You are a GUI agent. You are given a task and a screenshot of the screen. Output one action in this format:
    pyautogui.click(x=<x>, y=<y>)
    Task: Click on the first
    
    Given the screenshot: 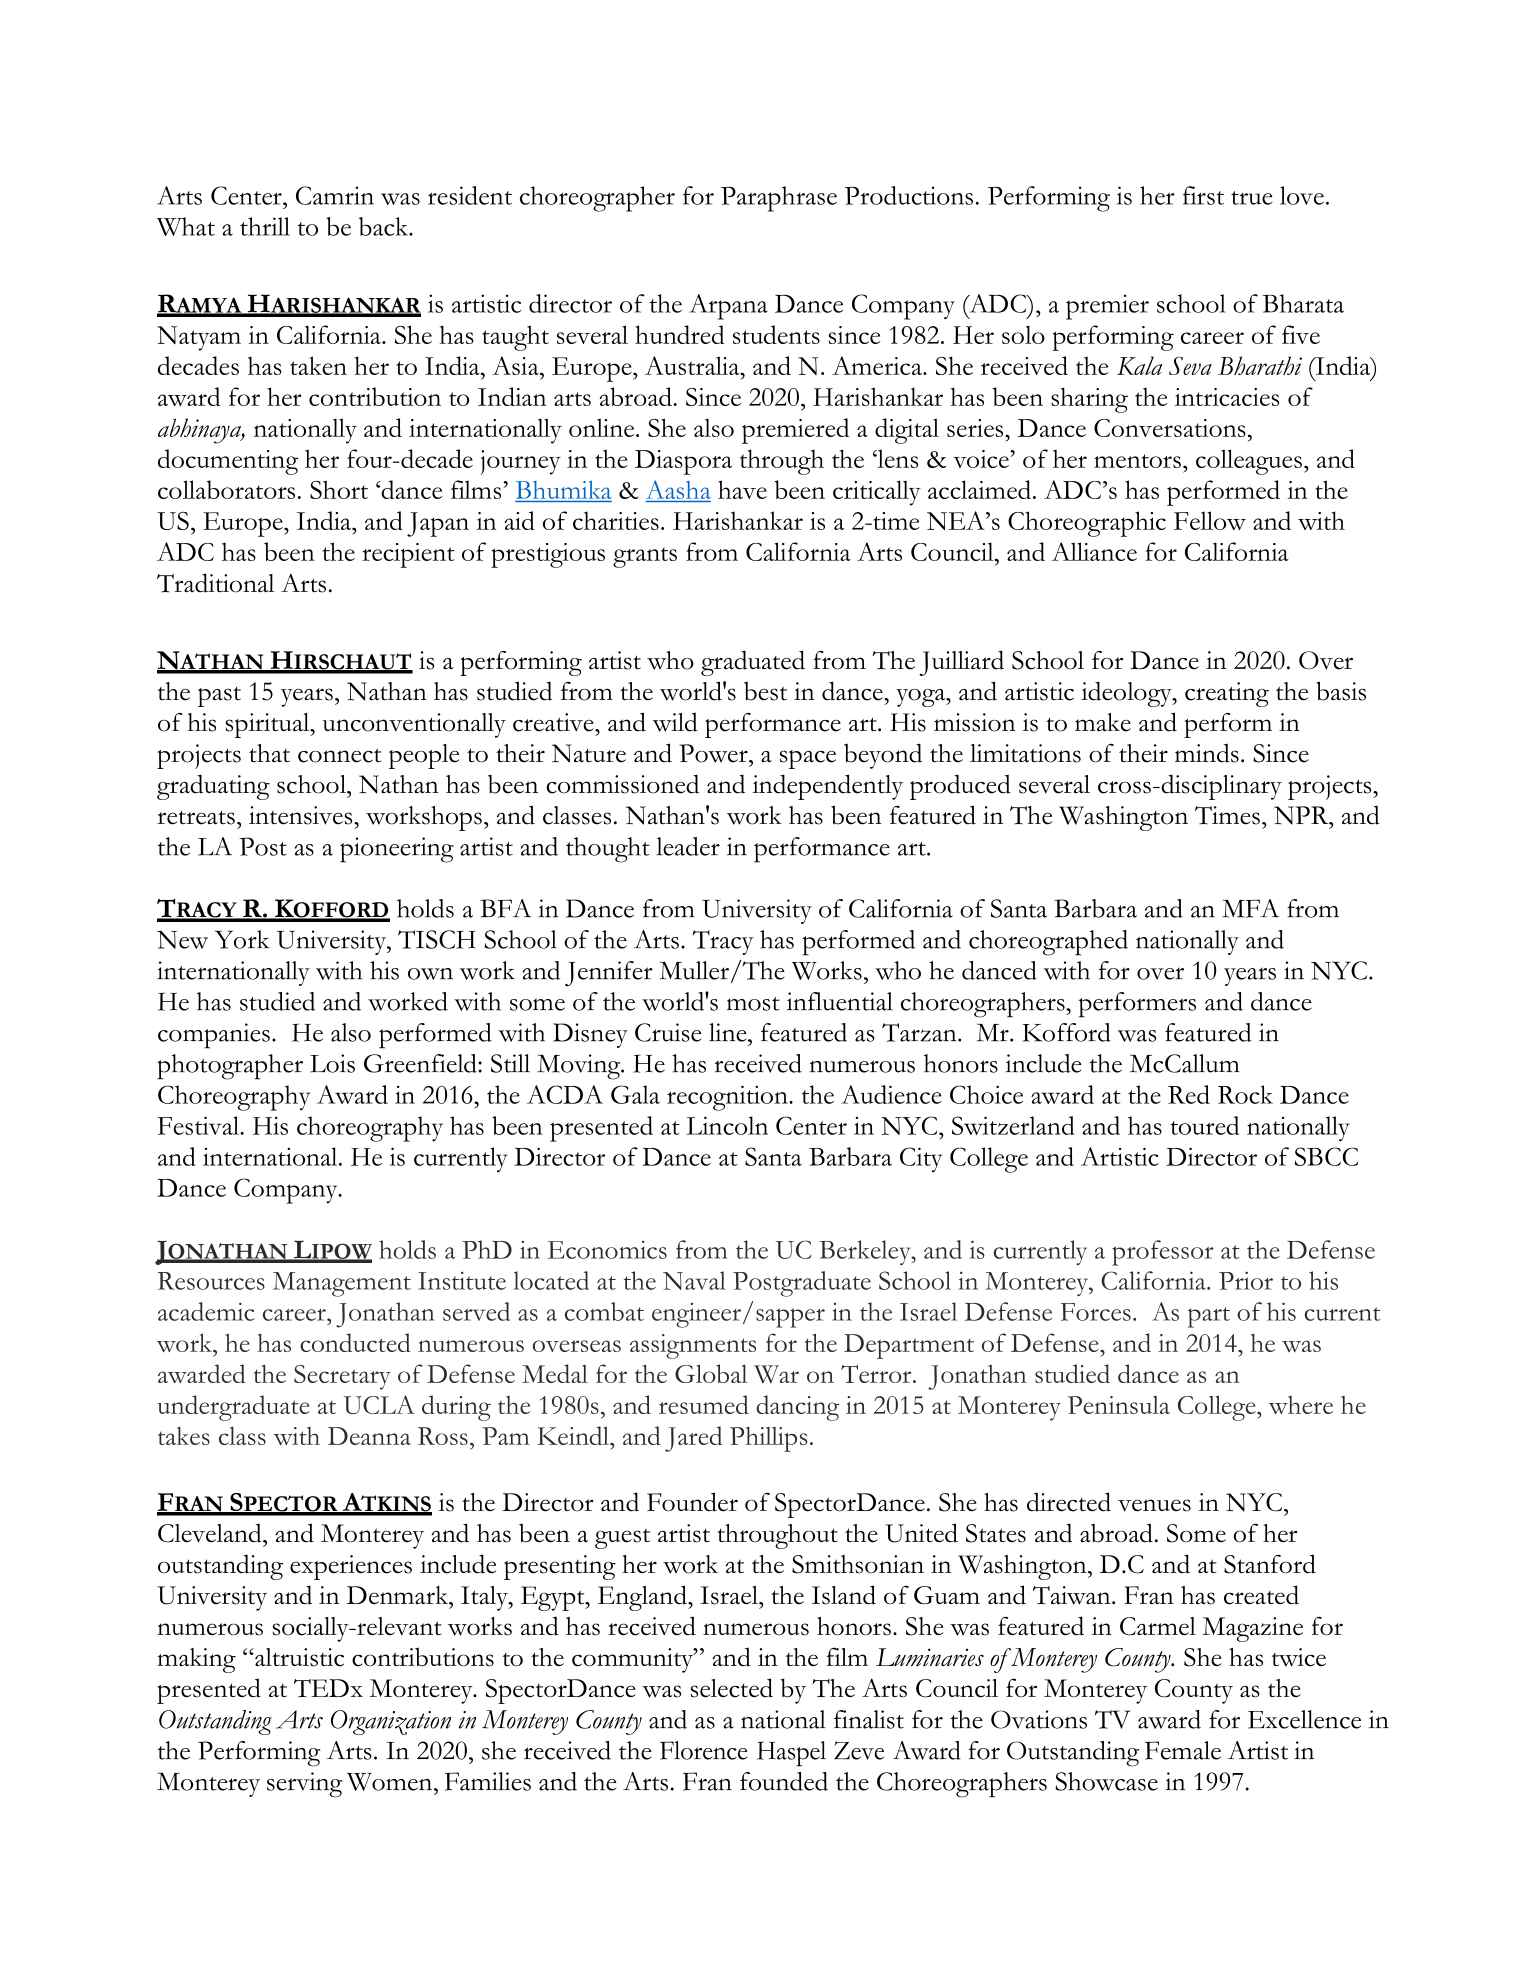 What is the action you would take?
    pyautogui.click(x=1203, y=195)
